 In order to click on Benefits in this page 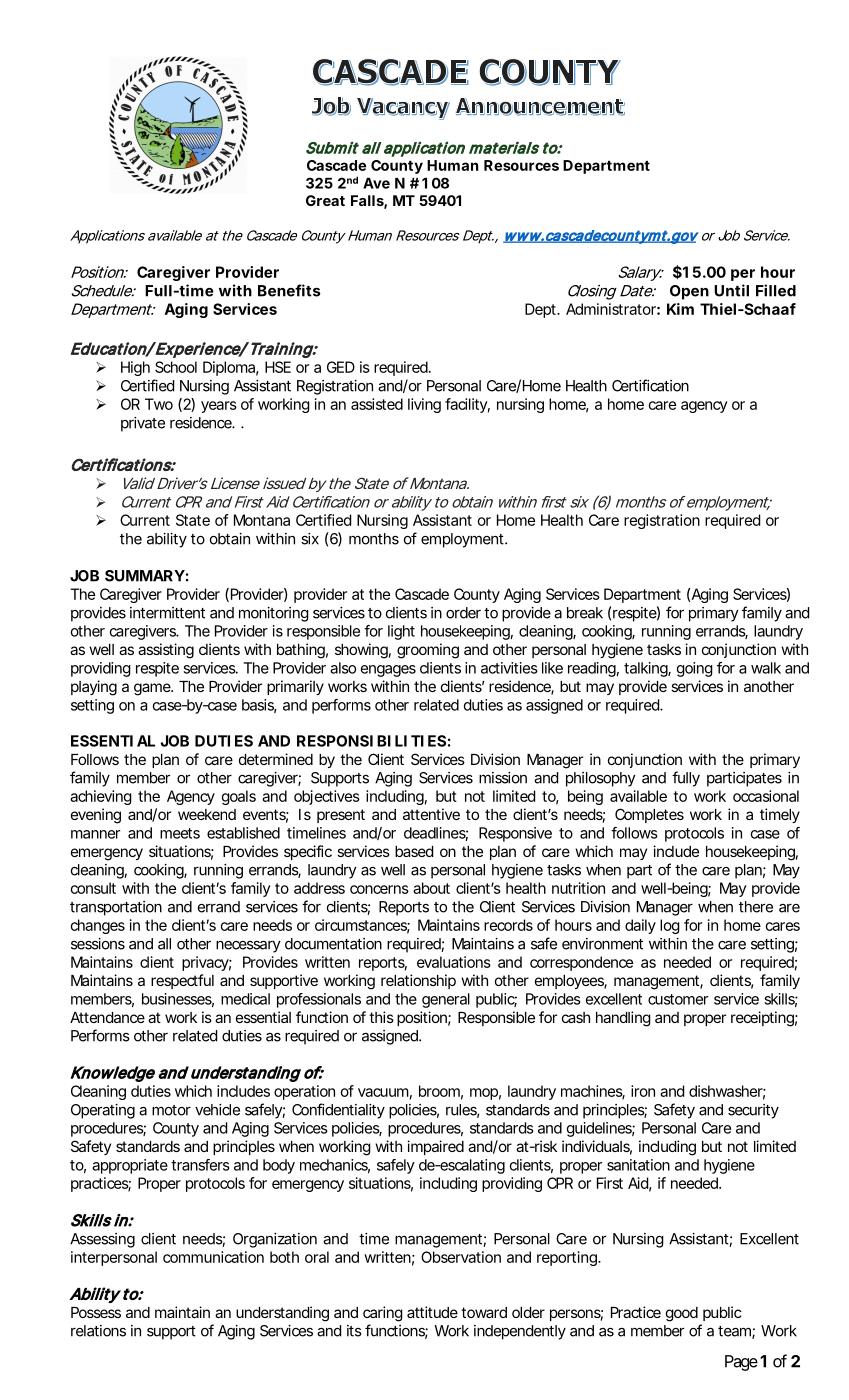, I will do `click(289, 290)`.
